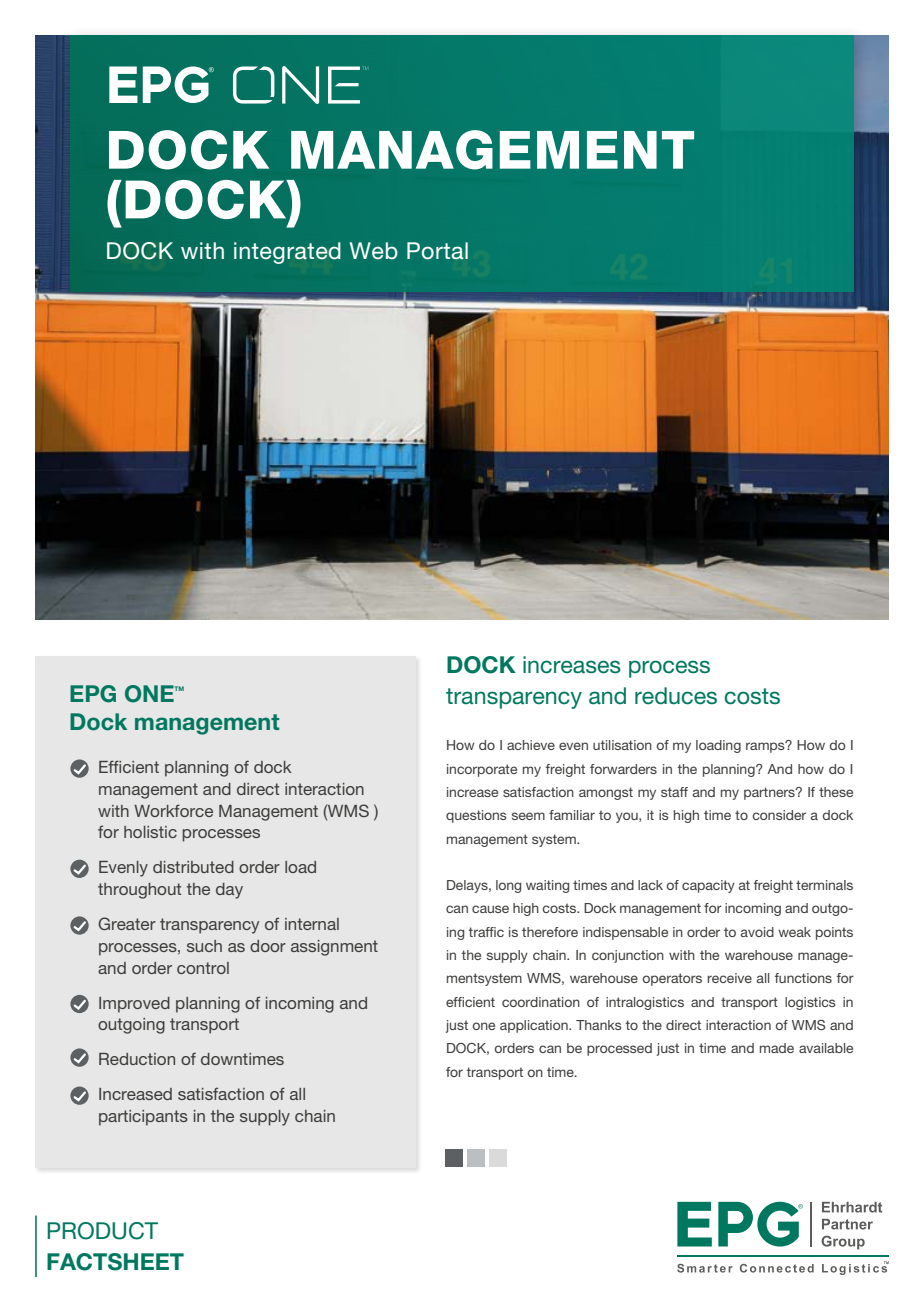 The height and width of the screenshot is (1308, 924). What do you see at coordinates (730, 978) in the screenshot?
I see `receive` at bounding box center [730, 978].
